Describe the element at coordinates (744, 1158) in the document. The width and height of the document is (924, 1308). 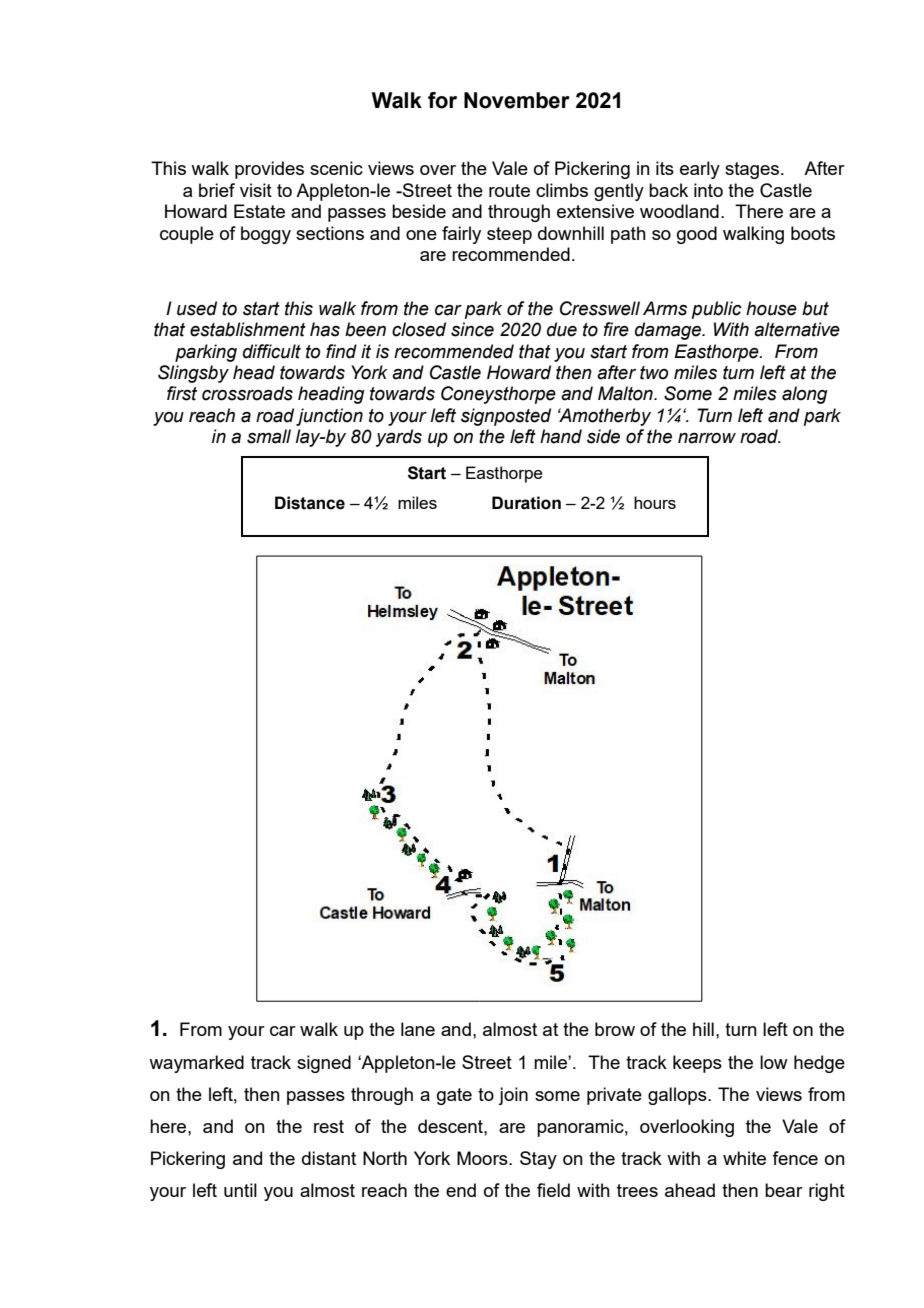
I see `white` at that location.
